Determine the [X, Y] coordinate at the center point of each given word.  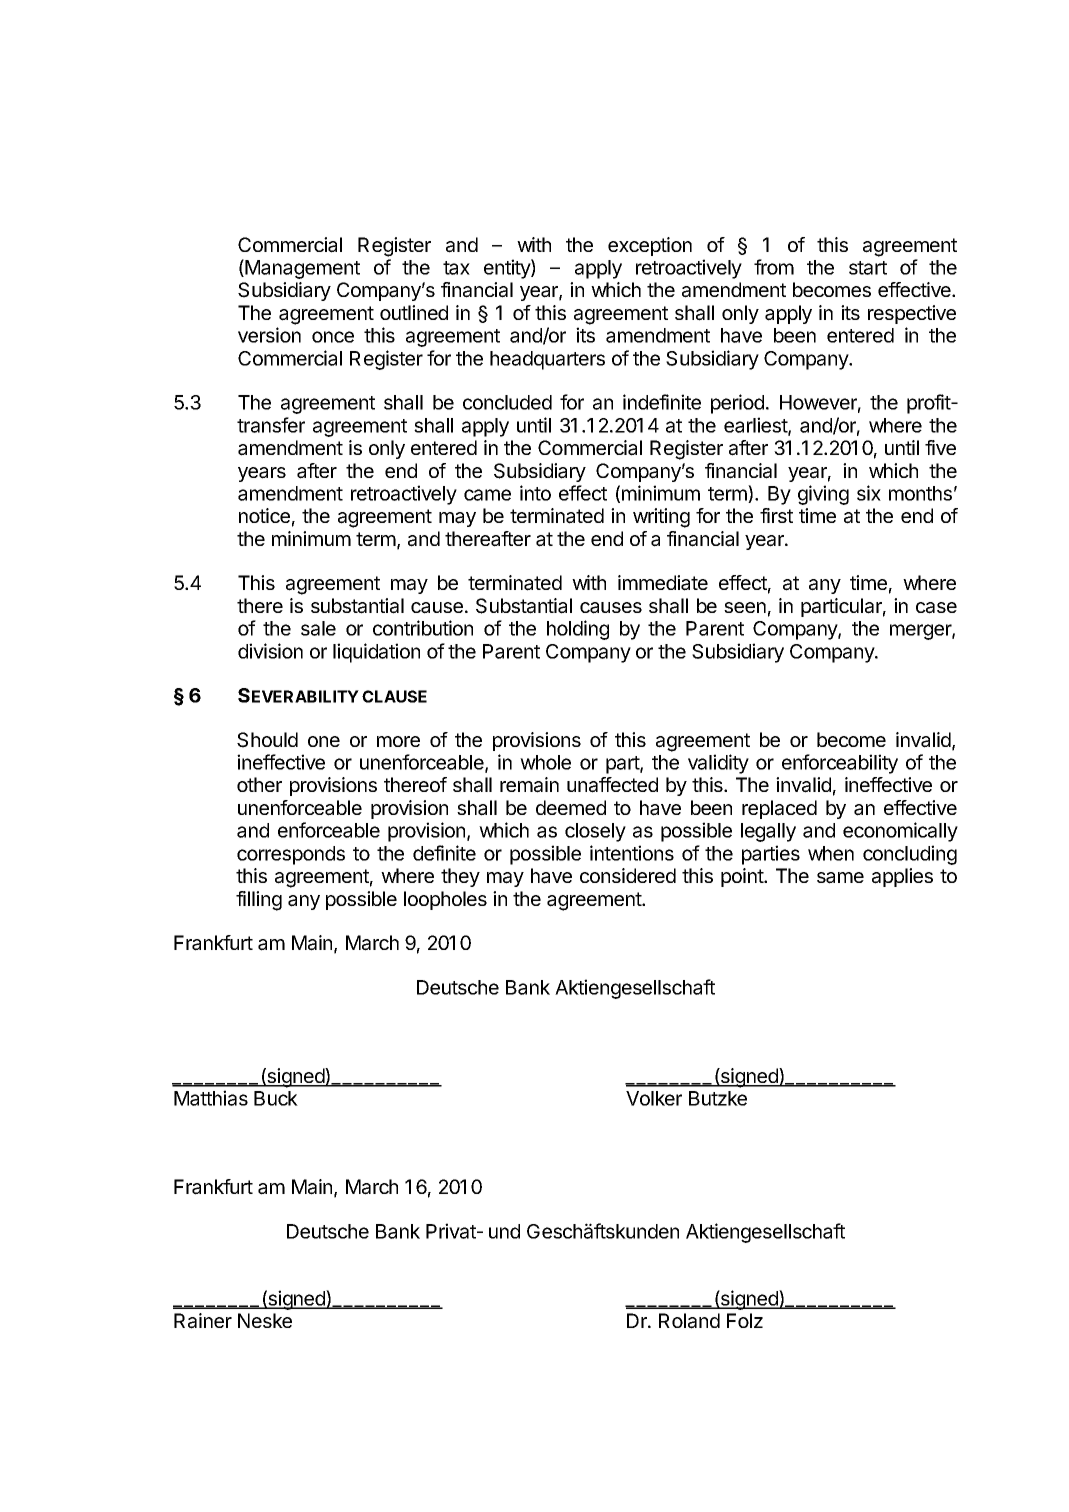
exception [650, 246]
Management [301, 269]
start [868, 268]
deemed [571, 807]
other [259, 784]
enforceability [840, 764]
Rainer [203, 1321]
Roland [689, 1321]
